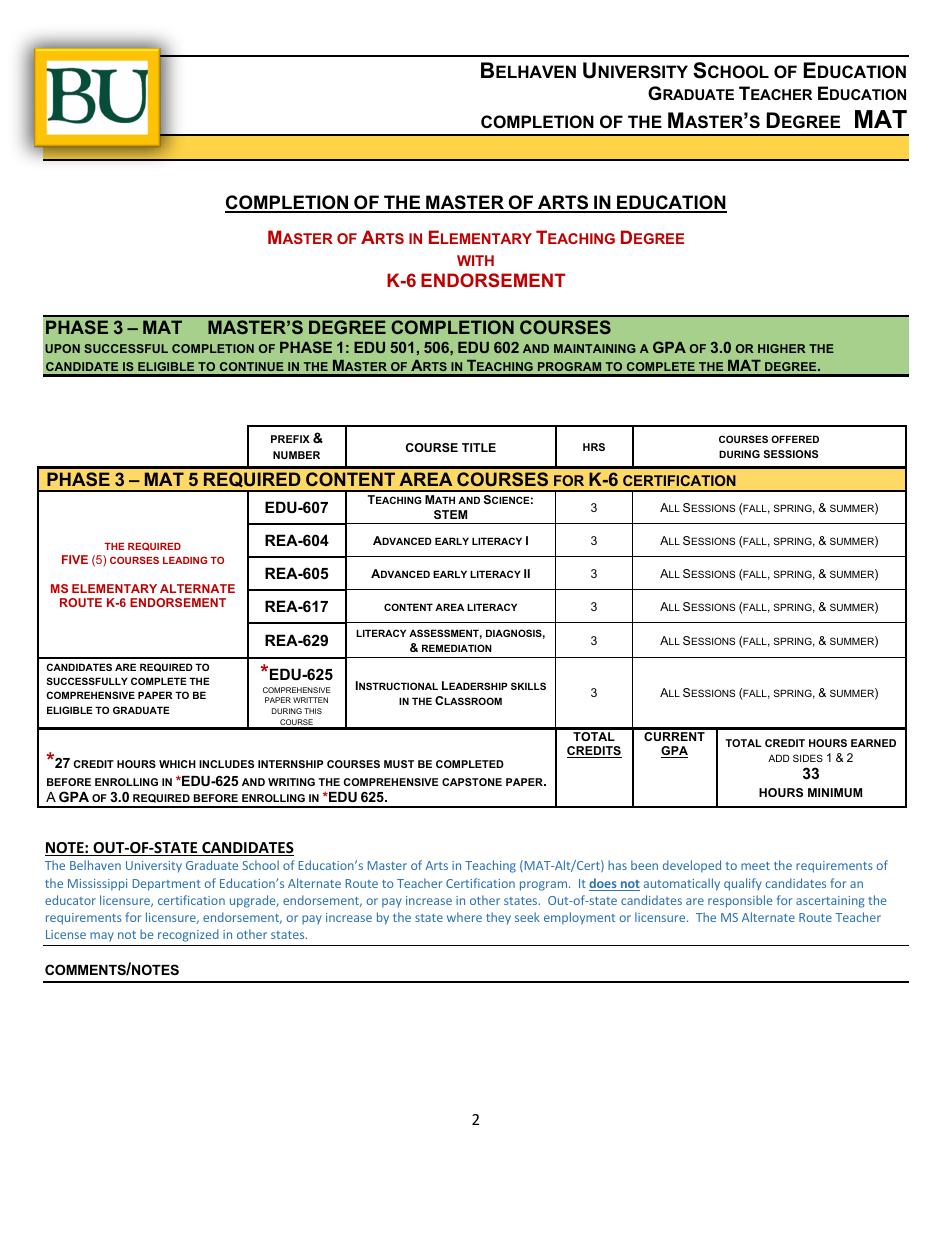  Describe the element at coordinates (457, 648) in the screenshot. I see `REMEDIATION` at that location.
